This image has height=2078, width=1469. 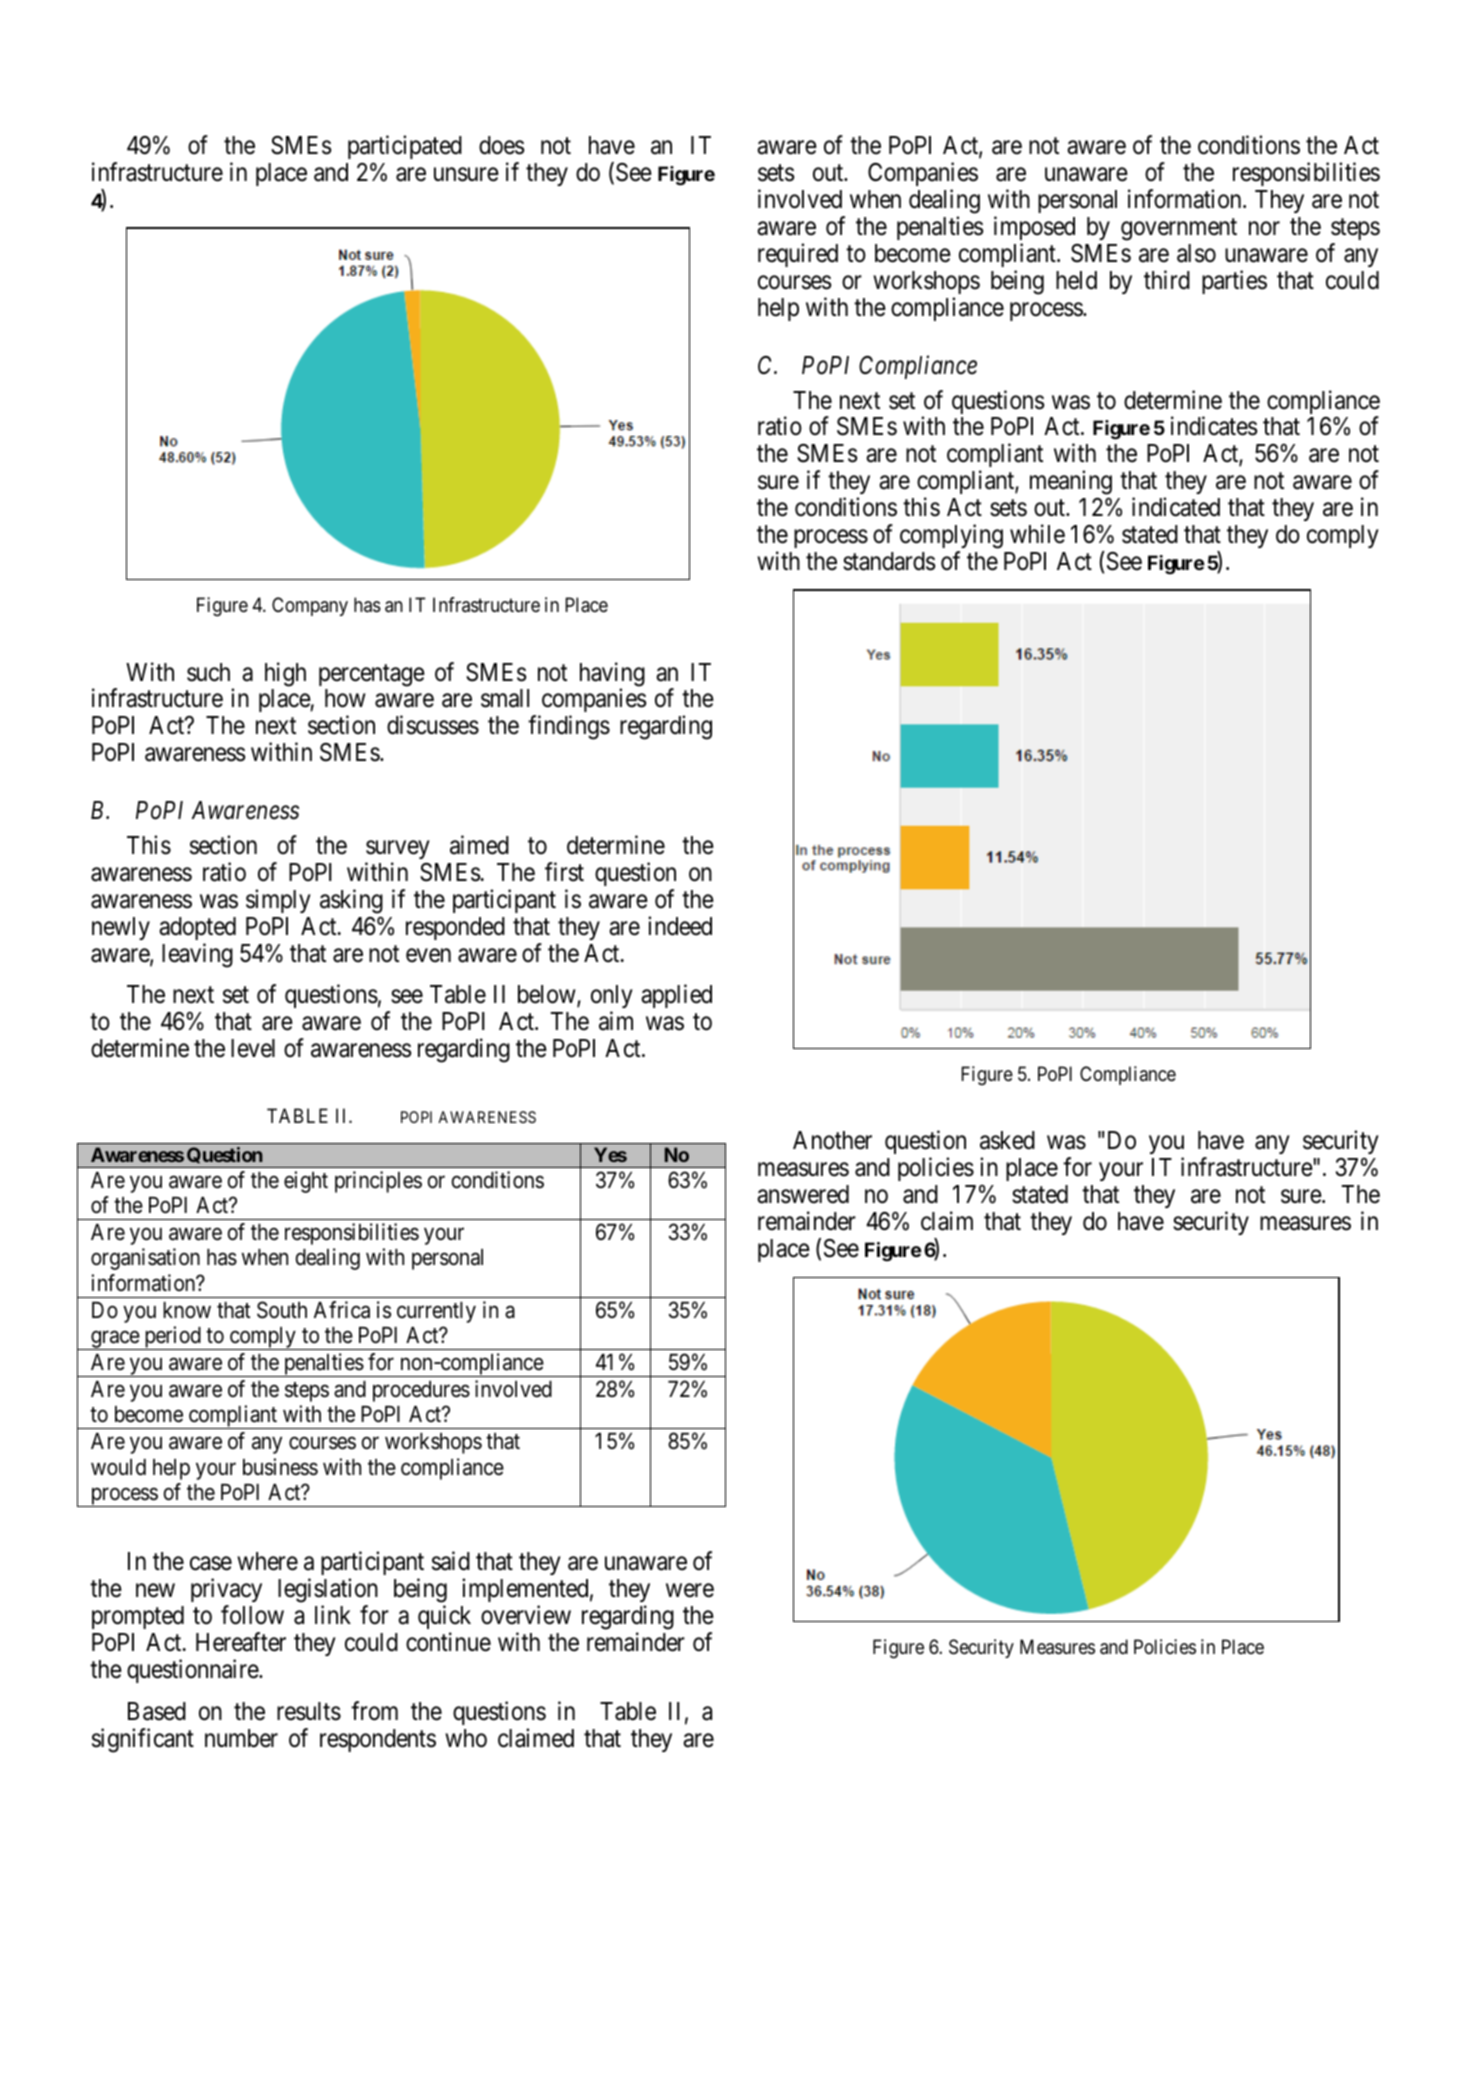 I want to click on Company, so click(x=310, y=606).
